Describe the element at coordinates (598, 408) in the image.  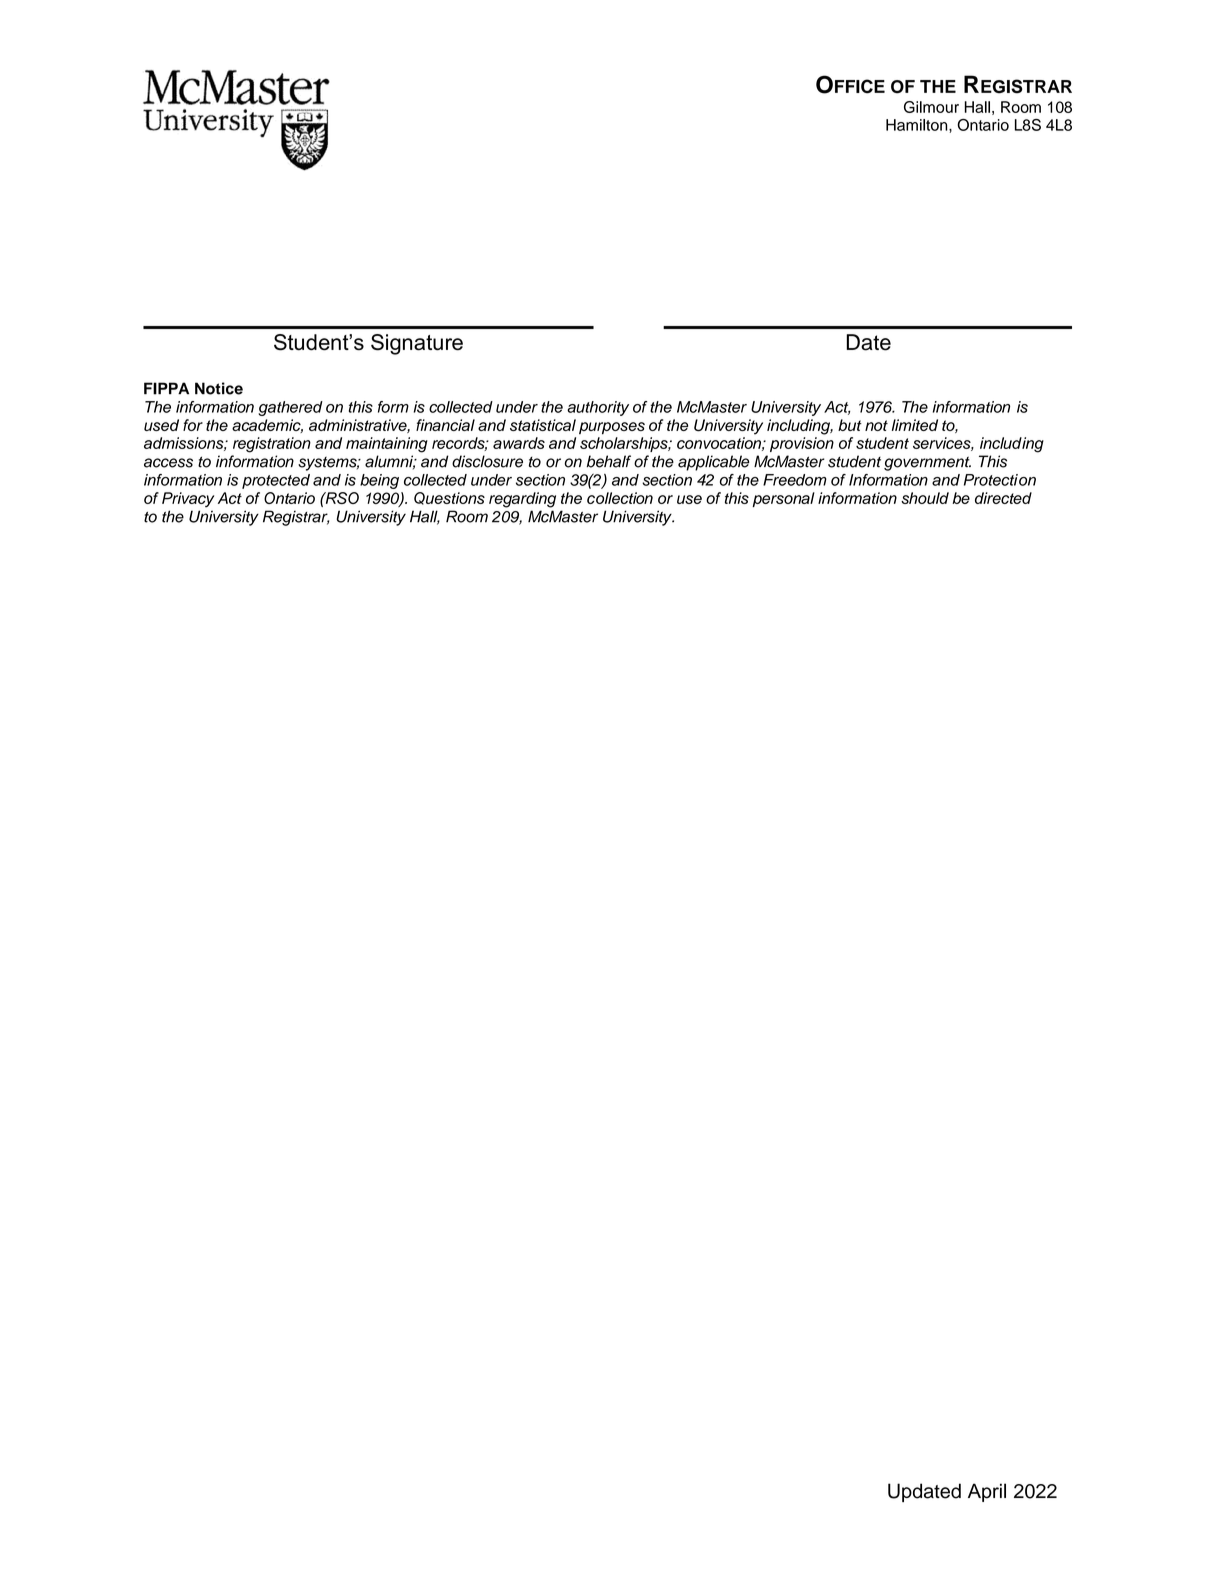
I see `authority` at that location.
